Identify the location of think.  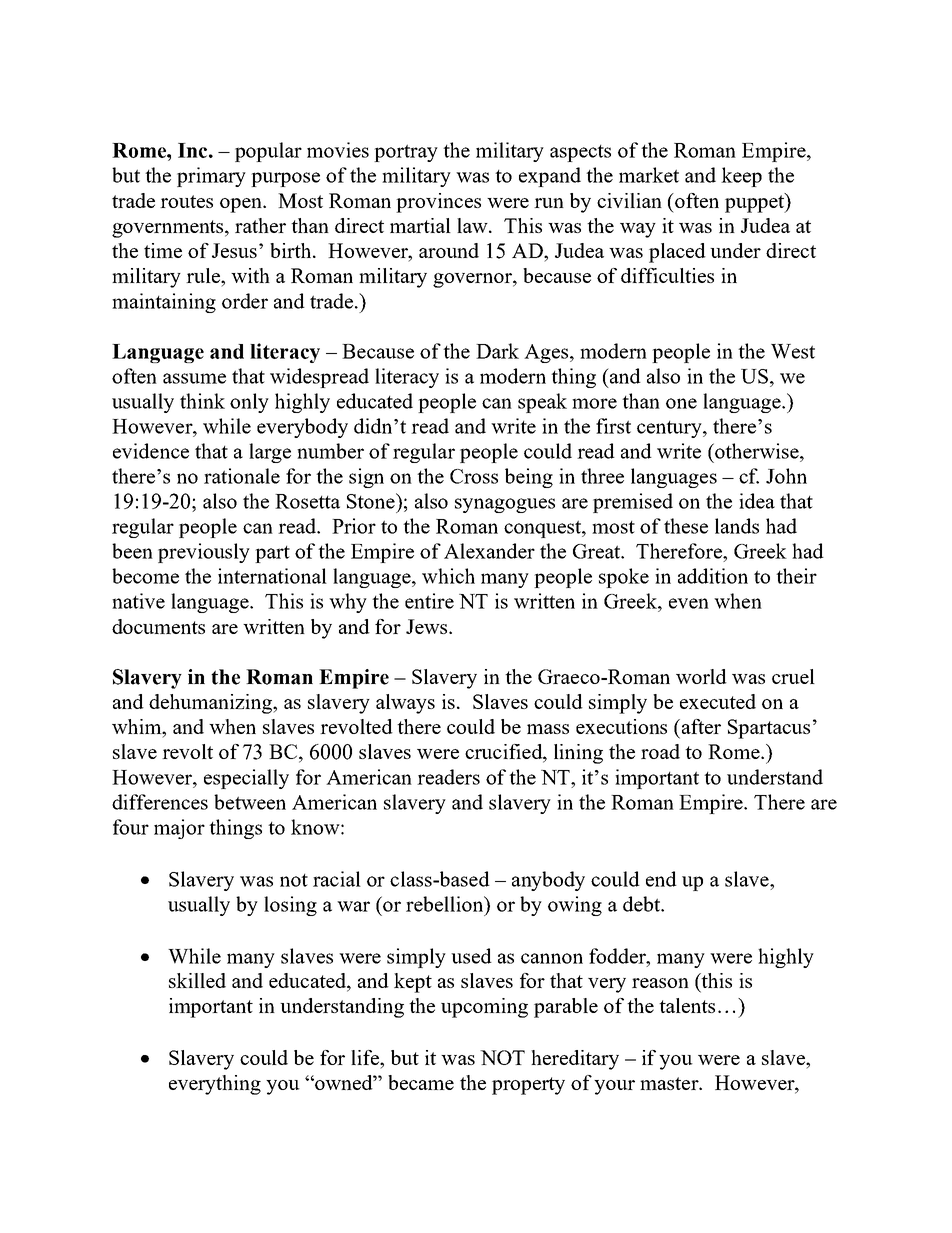
(202, 401).
